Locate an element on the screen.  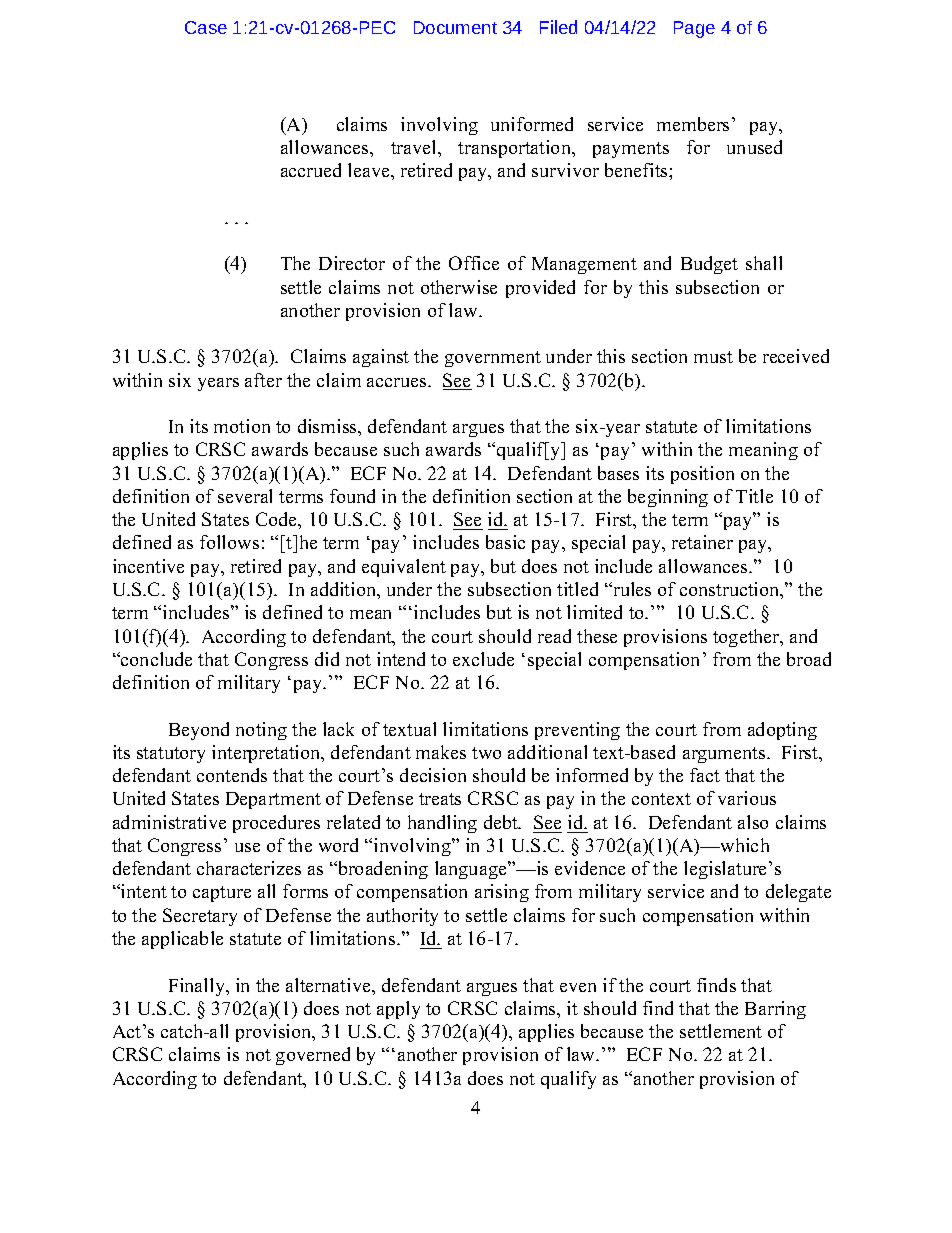
government is located at coordinates (493, 359).
